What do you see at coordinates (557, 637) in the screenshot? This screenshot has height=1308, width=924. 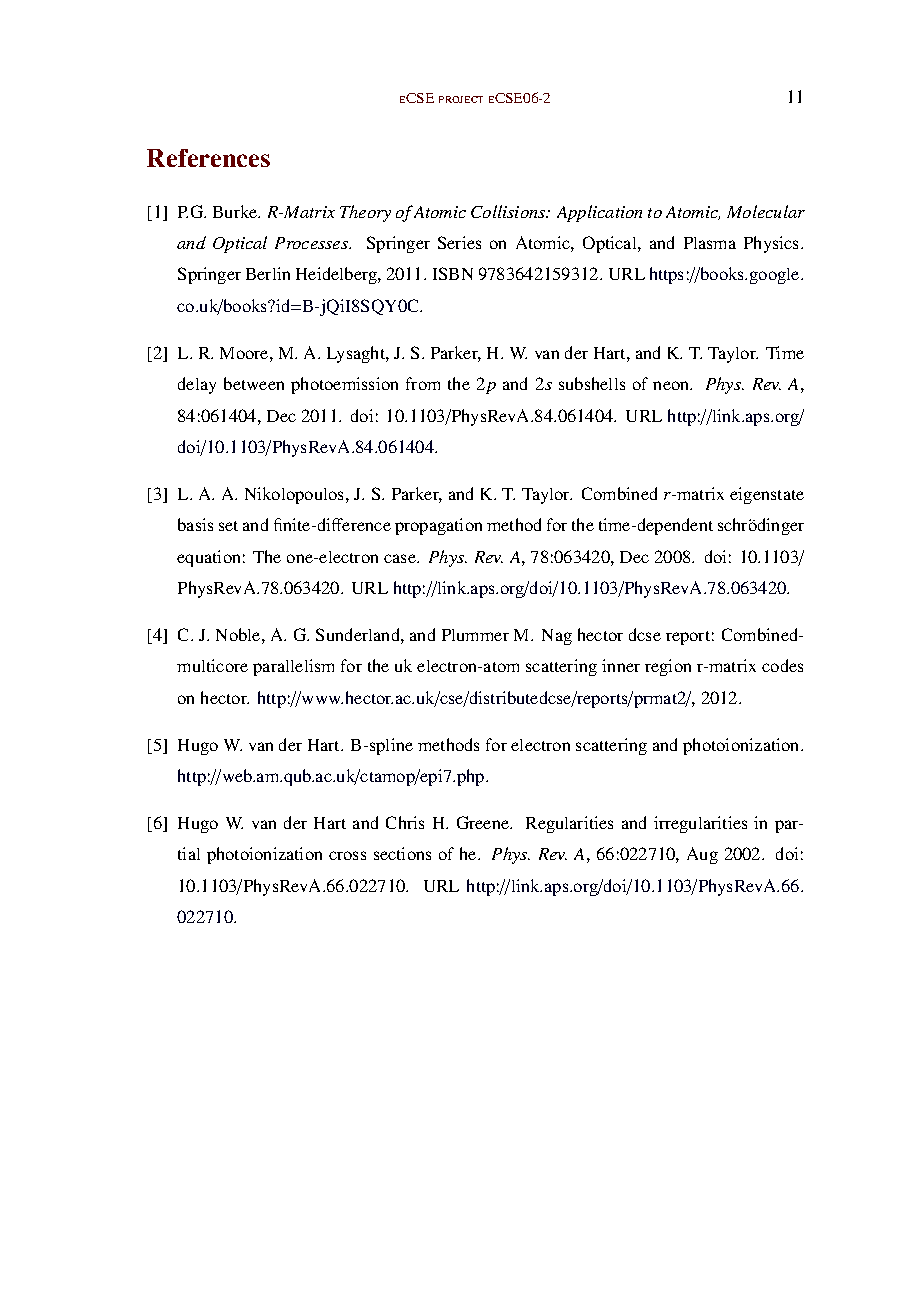 I see `Nag` at bounding box center [557, 637].
